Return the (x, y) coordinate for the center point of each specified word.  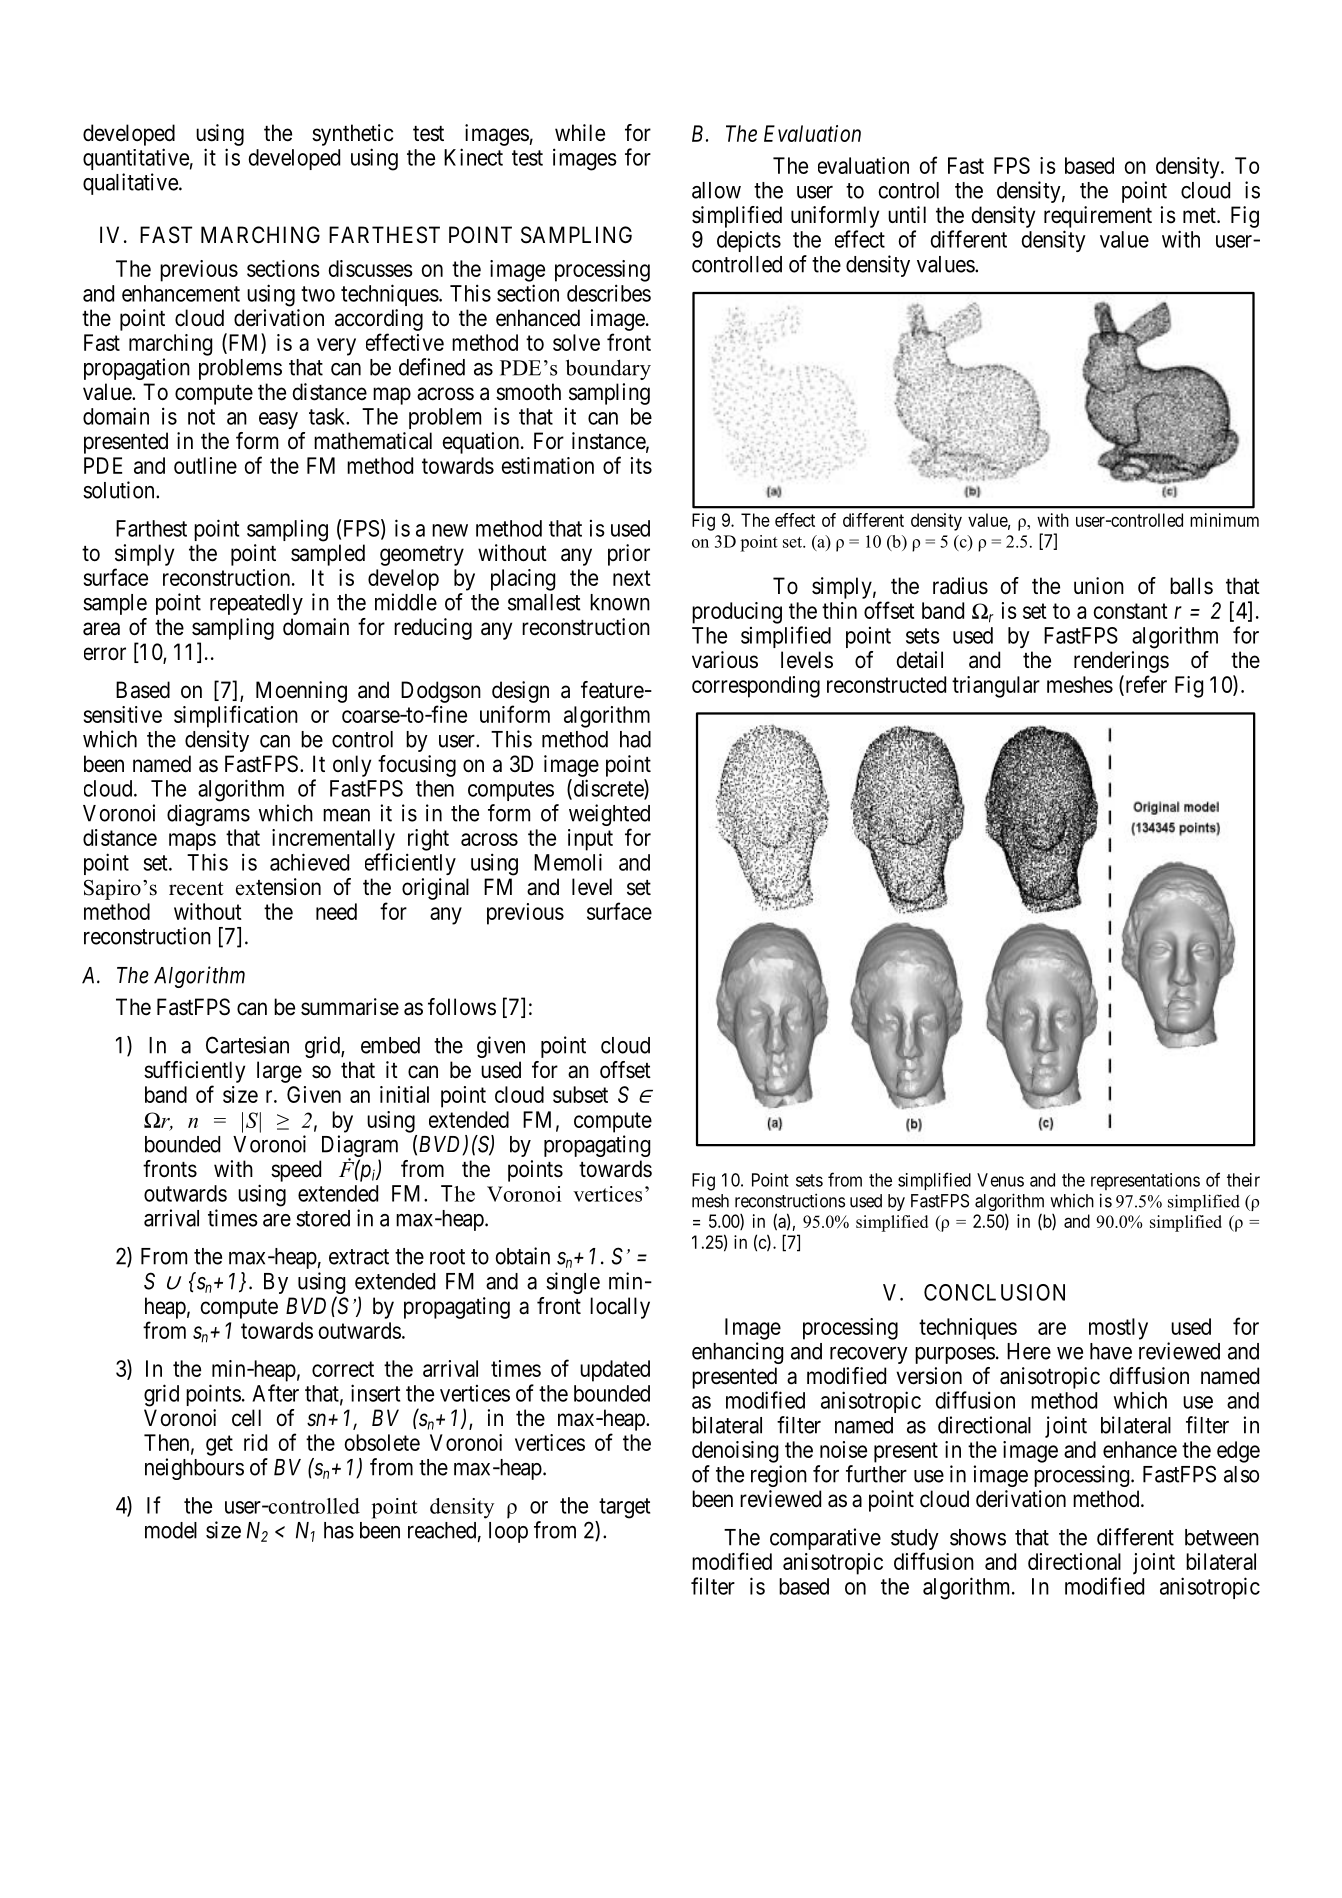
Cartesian (247, 1045)
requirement (1098, 217)
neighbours (194, 1469)
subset (580, 1094)
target (624, 1508)
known (620, 602)
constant (1130, 611)
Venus (1000, 1180)
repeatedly (256, 604)
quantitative (136, 159)
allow (716, 190)
